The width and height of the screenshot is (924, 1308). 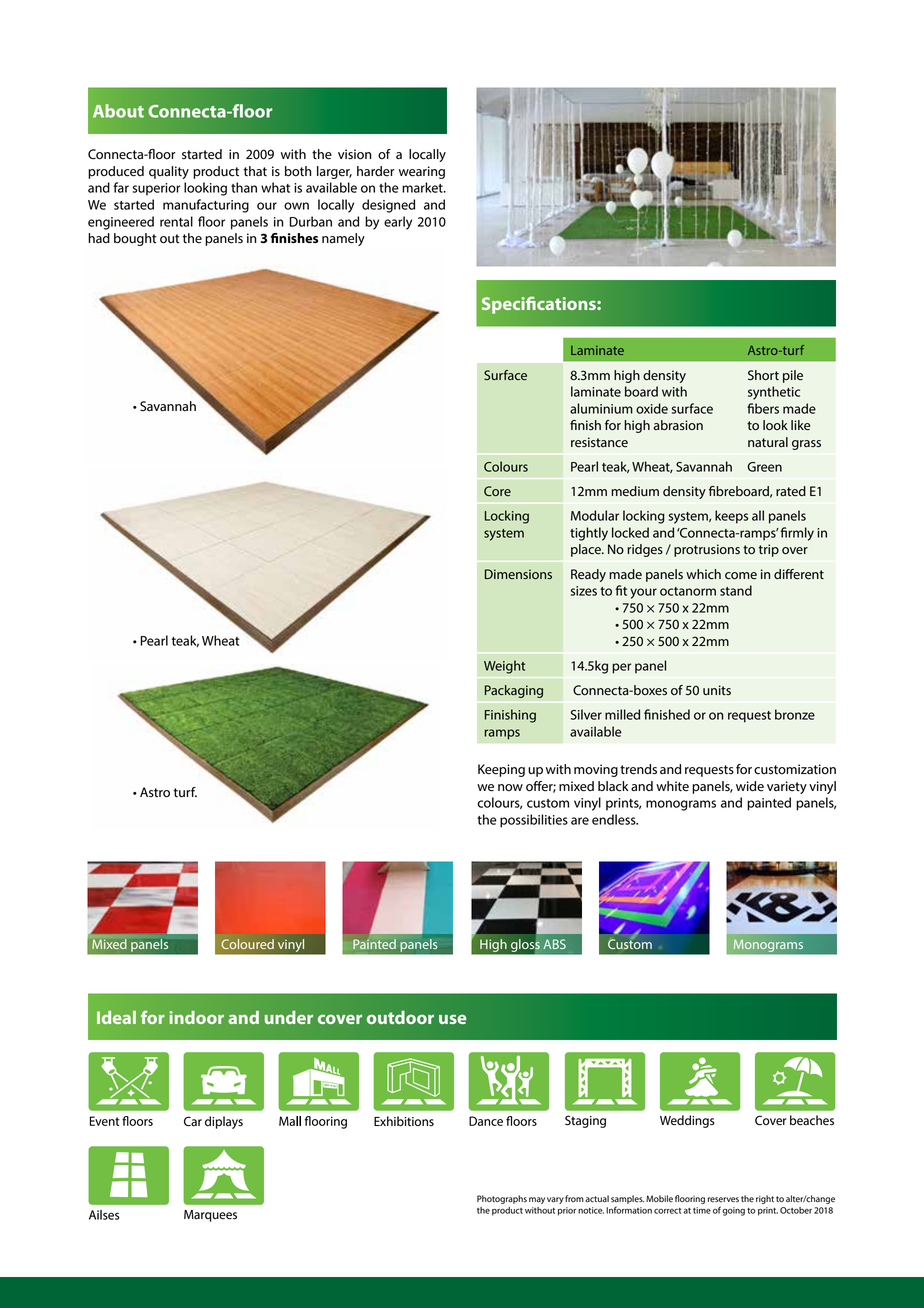 What do you see at coordinates (717, 690) in the screenshot?
I see `units` at bounding box center [717, 690].
